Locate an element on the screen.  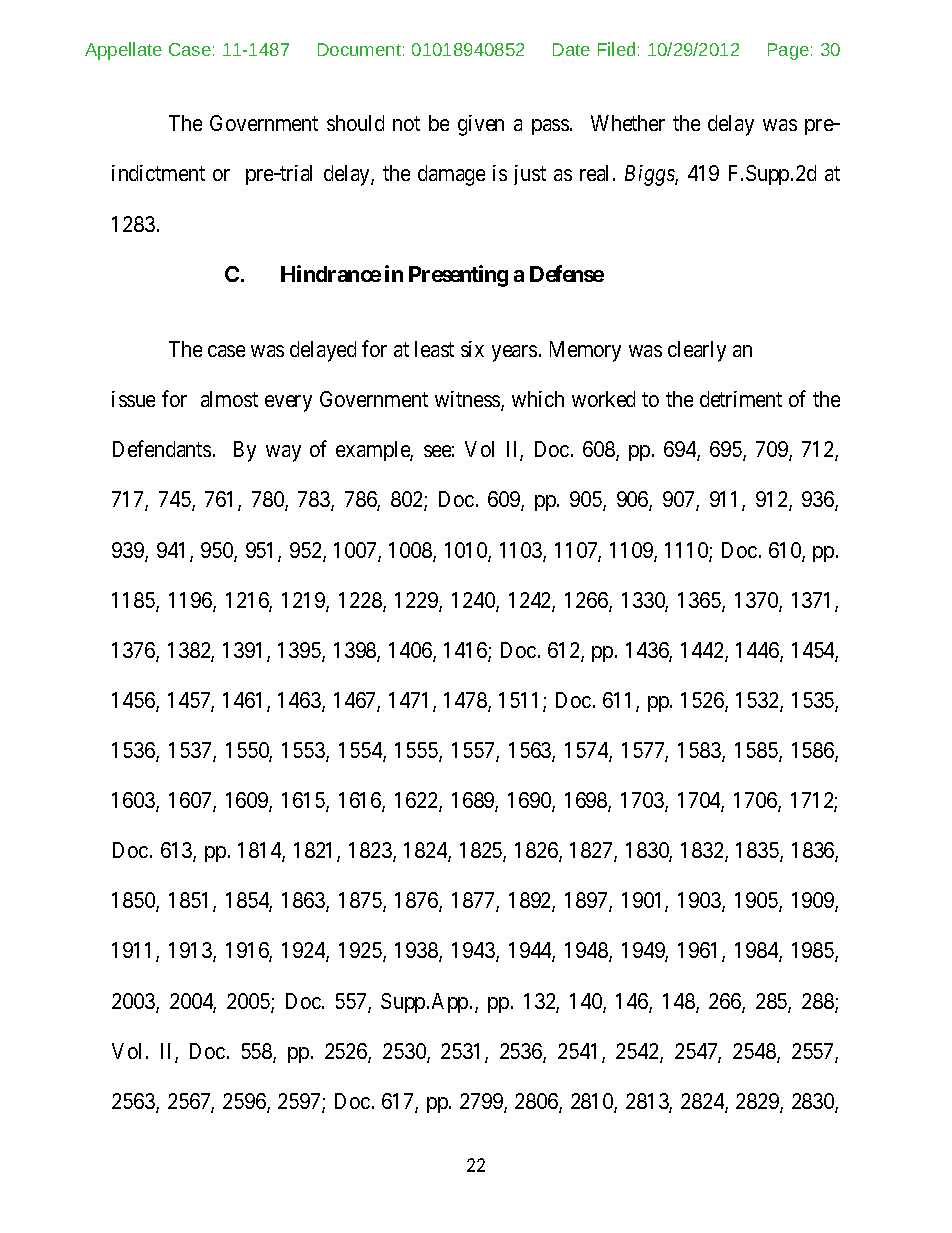
clearly is located at coordinates (697, 351).
